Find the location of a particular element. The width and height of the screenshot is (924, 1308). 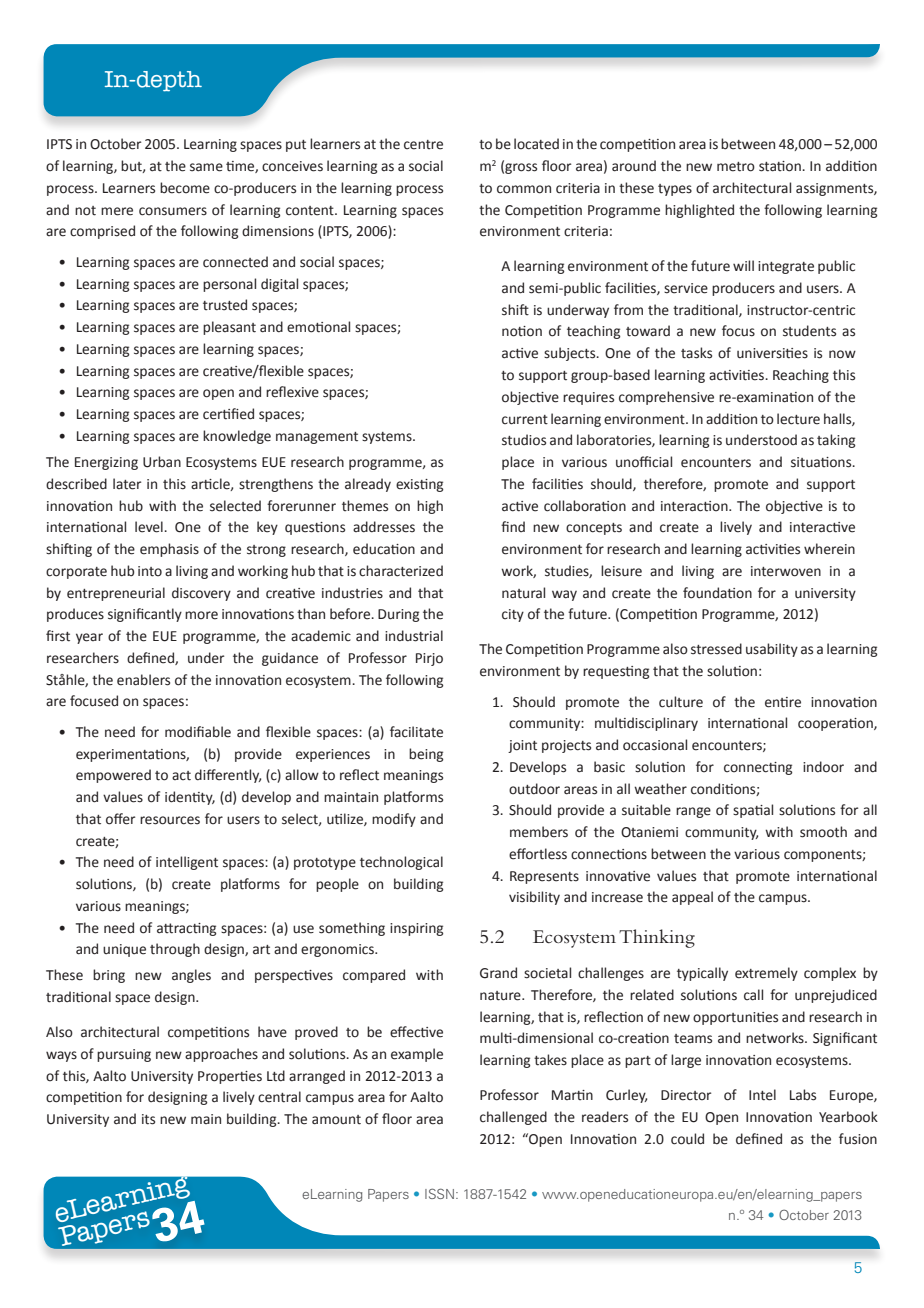

interwoven is located at coordinates (786, 571).
